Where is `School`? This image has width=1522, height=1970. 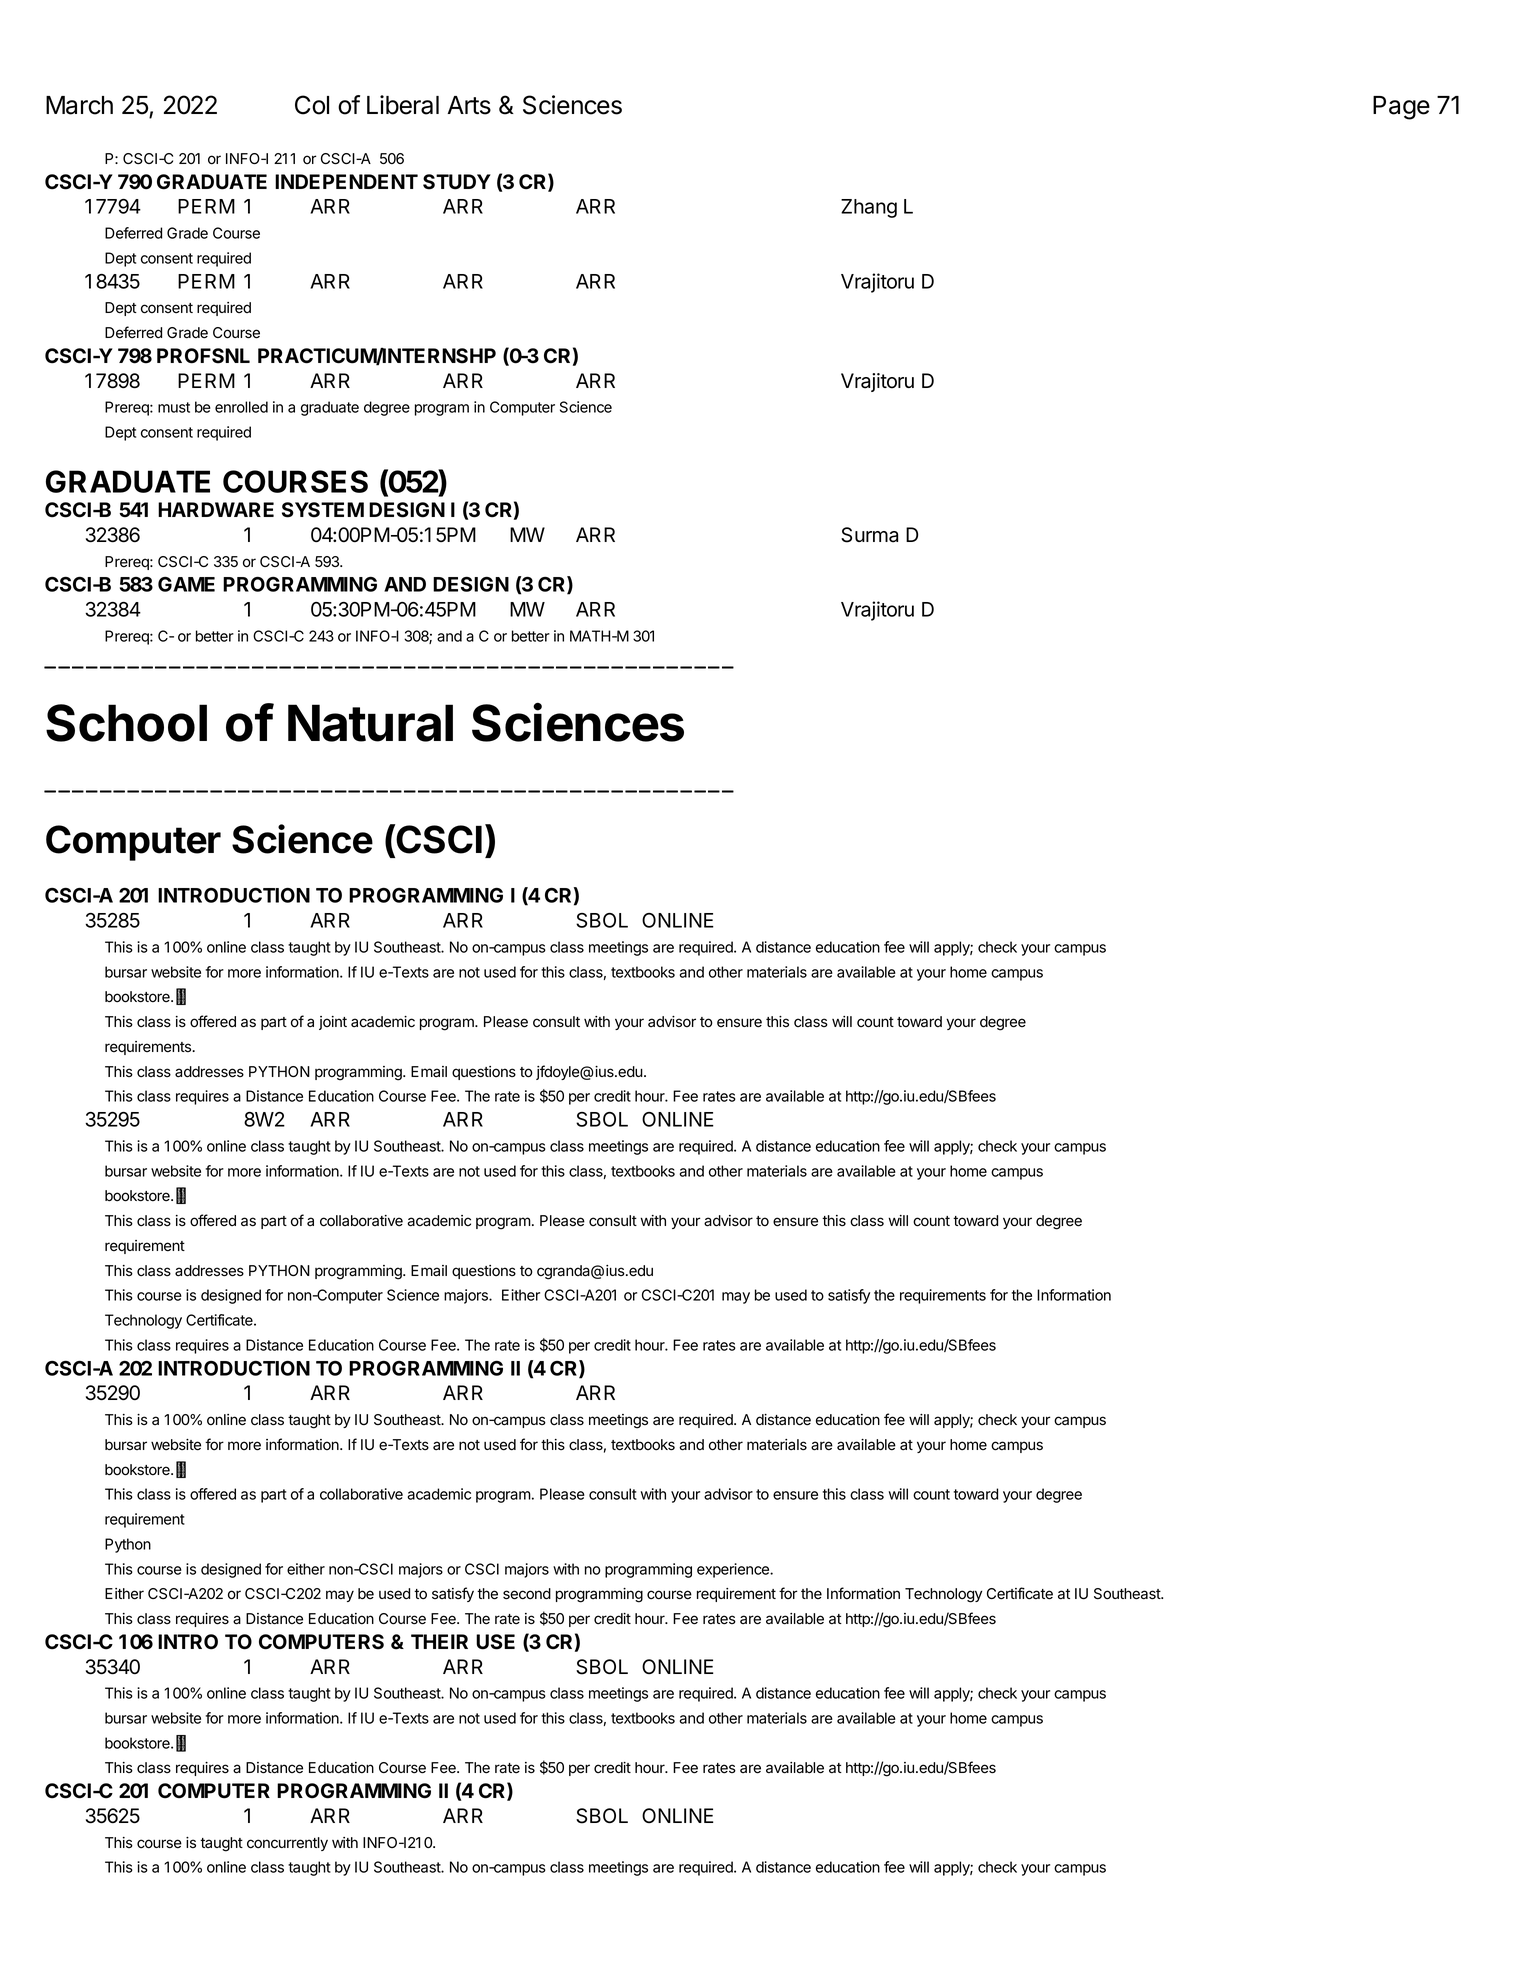
School is located at coordinates (126, 723).
